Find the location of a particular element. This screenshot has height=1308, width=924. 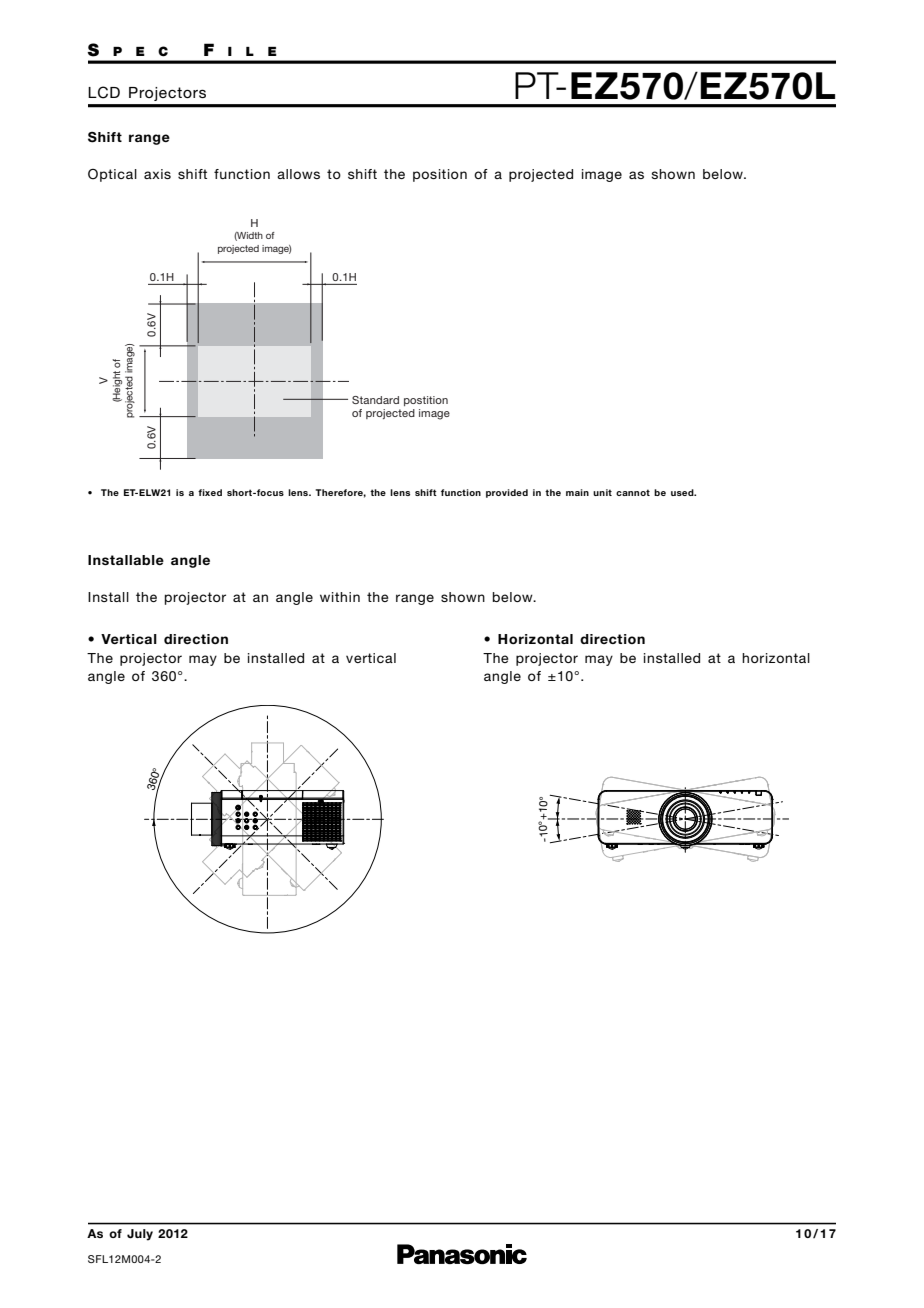

within is located at coordinates (340, 597).
